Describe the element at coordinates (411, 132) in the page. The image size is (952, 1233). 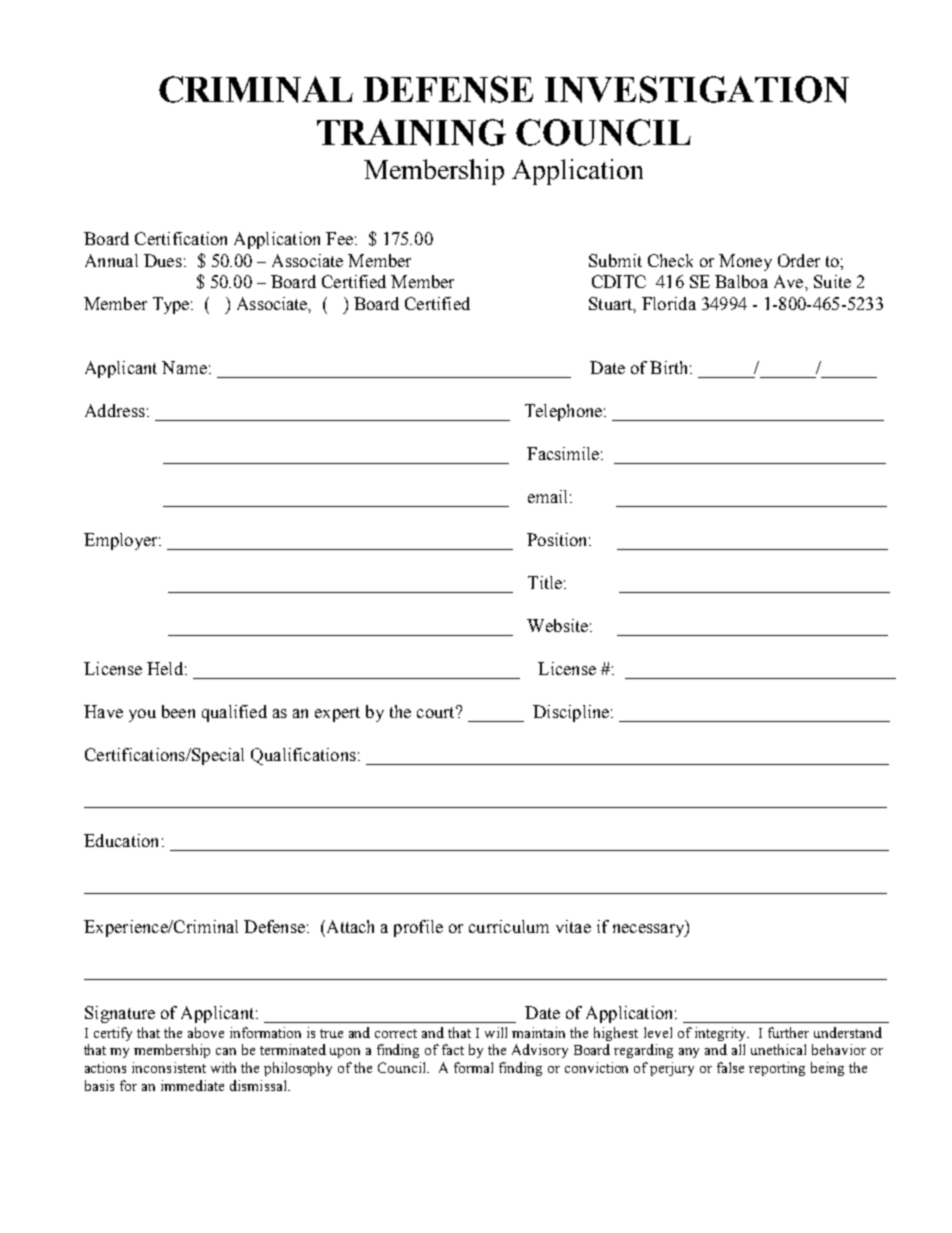
I see `TRAINING` at that location.
